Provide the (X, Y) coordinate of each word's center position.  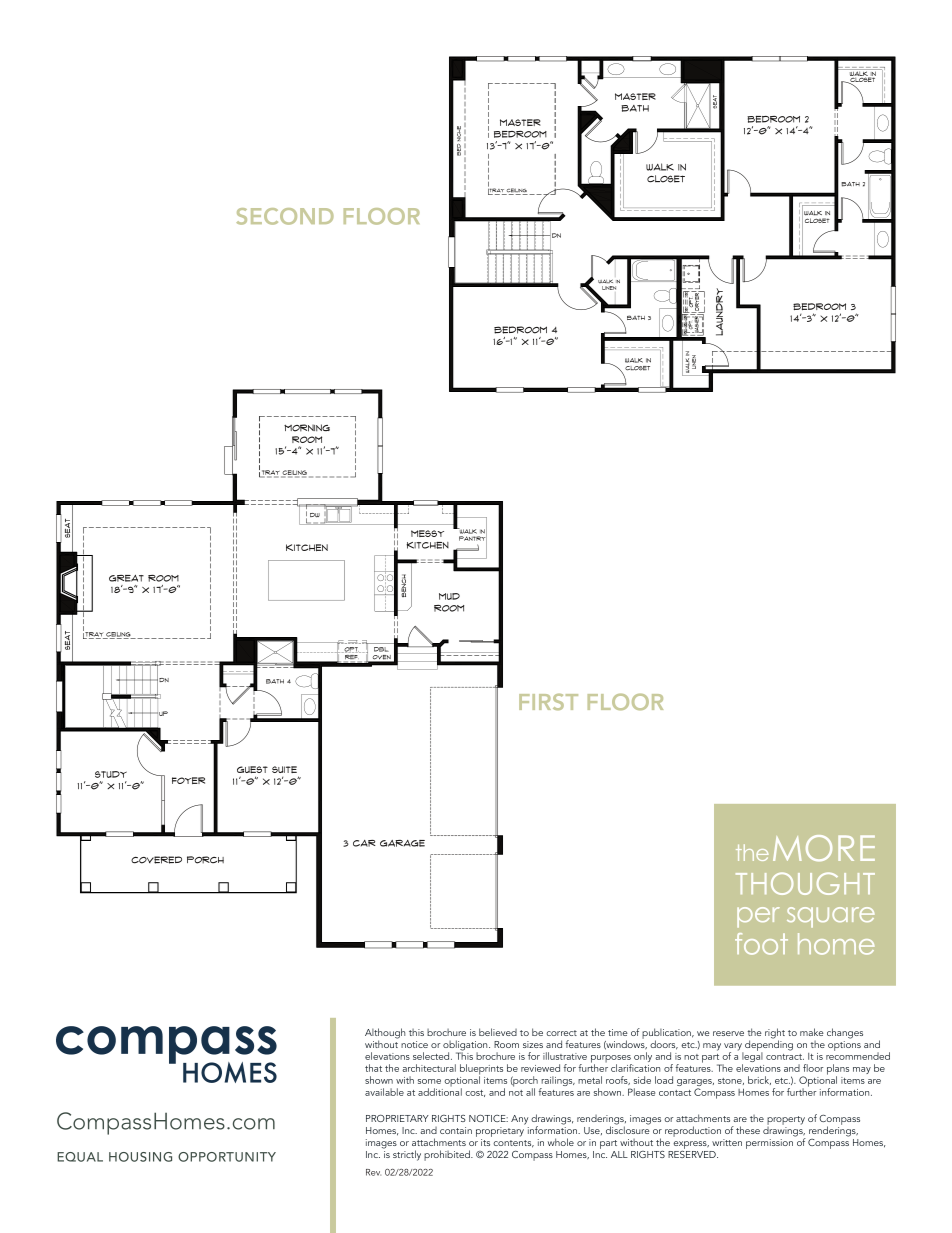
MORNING (307, 428)
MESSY (427, 533)
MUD (449, 596)
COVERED (156, 860)
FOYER (188, 780)
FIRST (548, 702)
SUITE (284, 769)
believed (498, 1032)
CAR (364, 843)
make (812, 1032)
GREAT (126, 578)
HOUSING (140, 1157)
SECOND (285, 216)
